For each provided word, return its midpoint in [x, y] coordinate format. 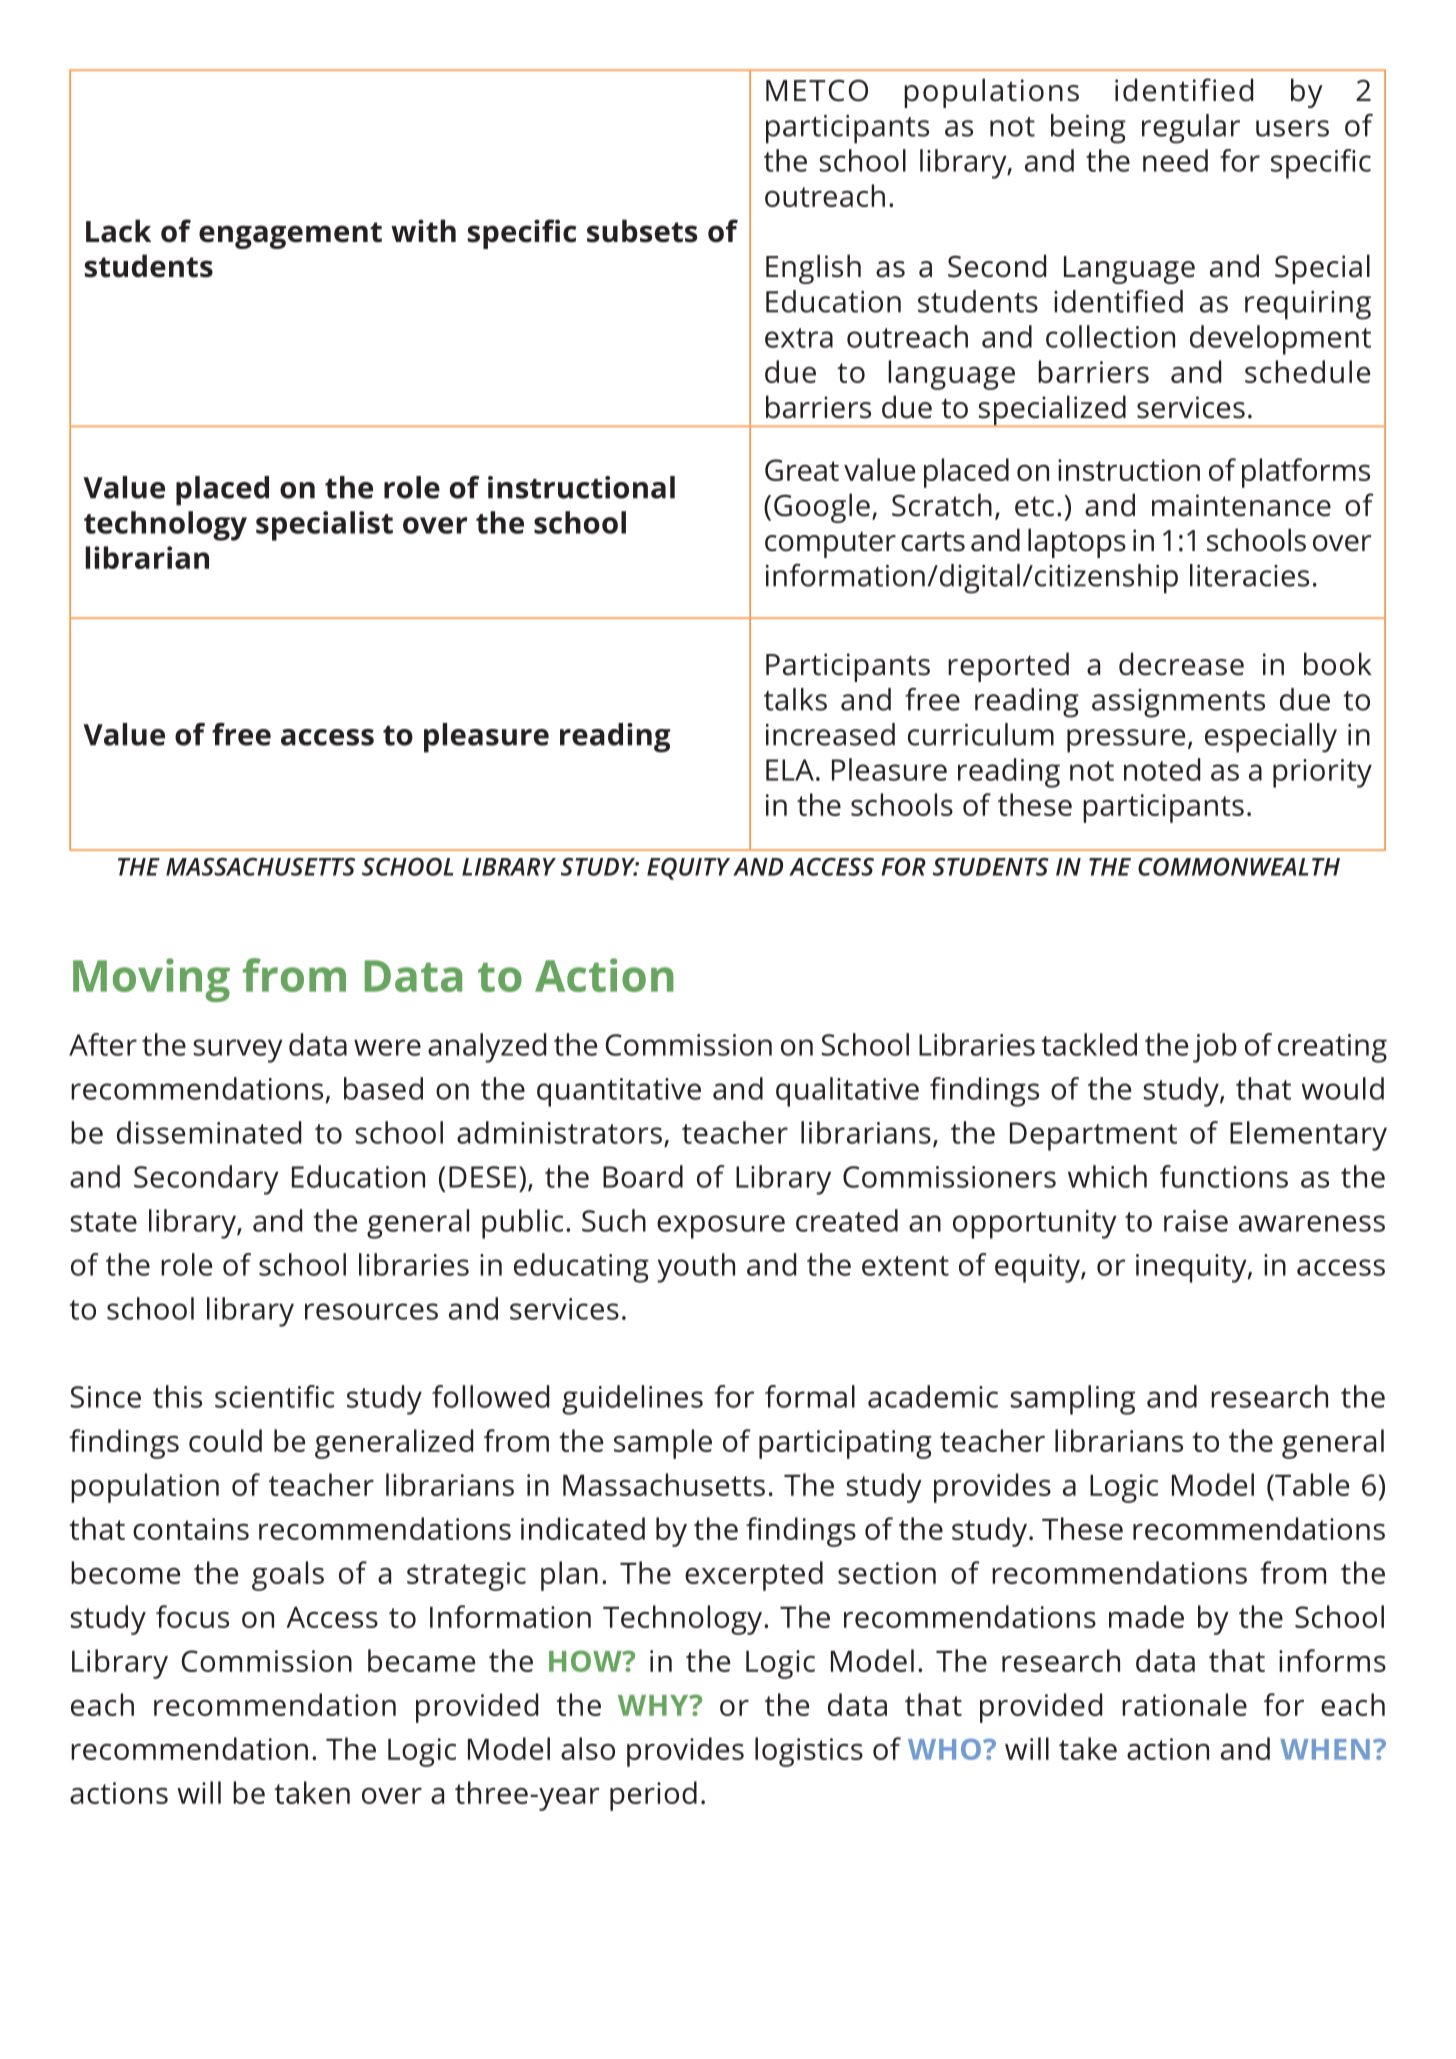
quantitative [619, 1092]
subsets [642, 231]
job [1215, 1048]
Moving [151, 980]
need [1175, 160]
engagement [290, 235]
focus [192, 1616]
